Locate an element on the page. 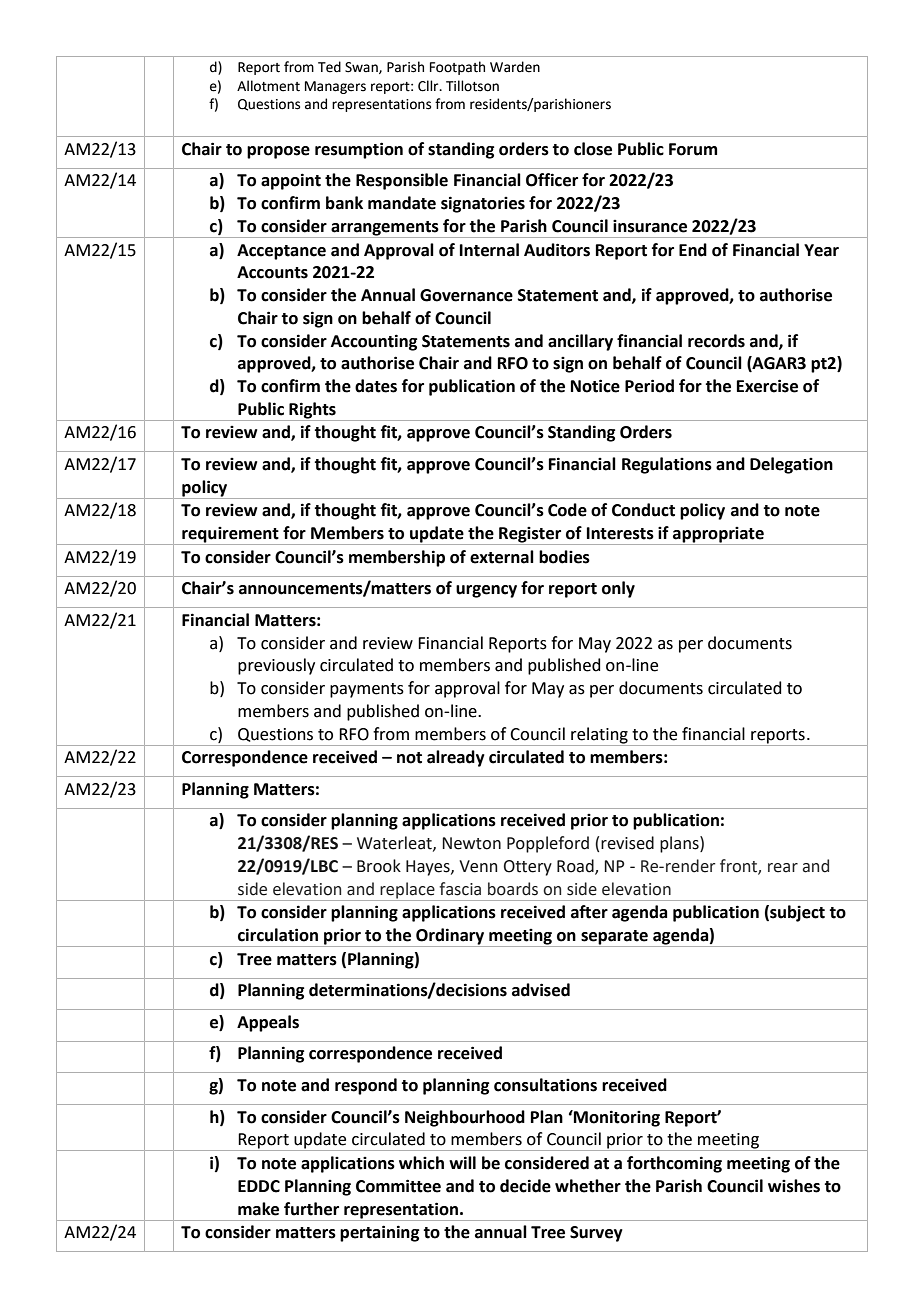  appropriate is located at coordinates (718, 536).
